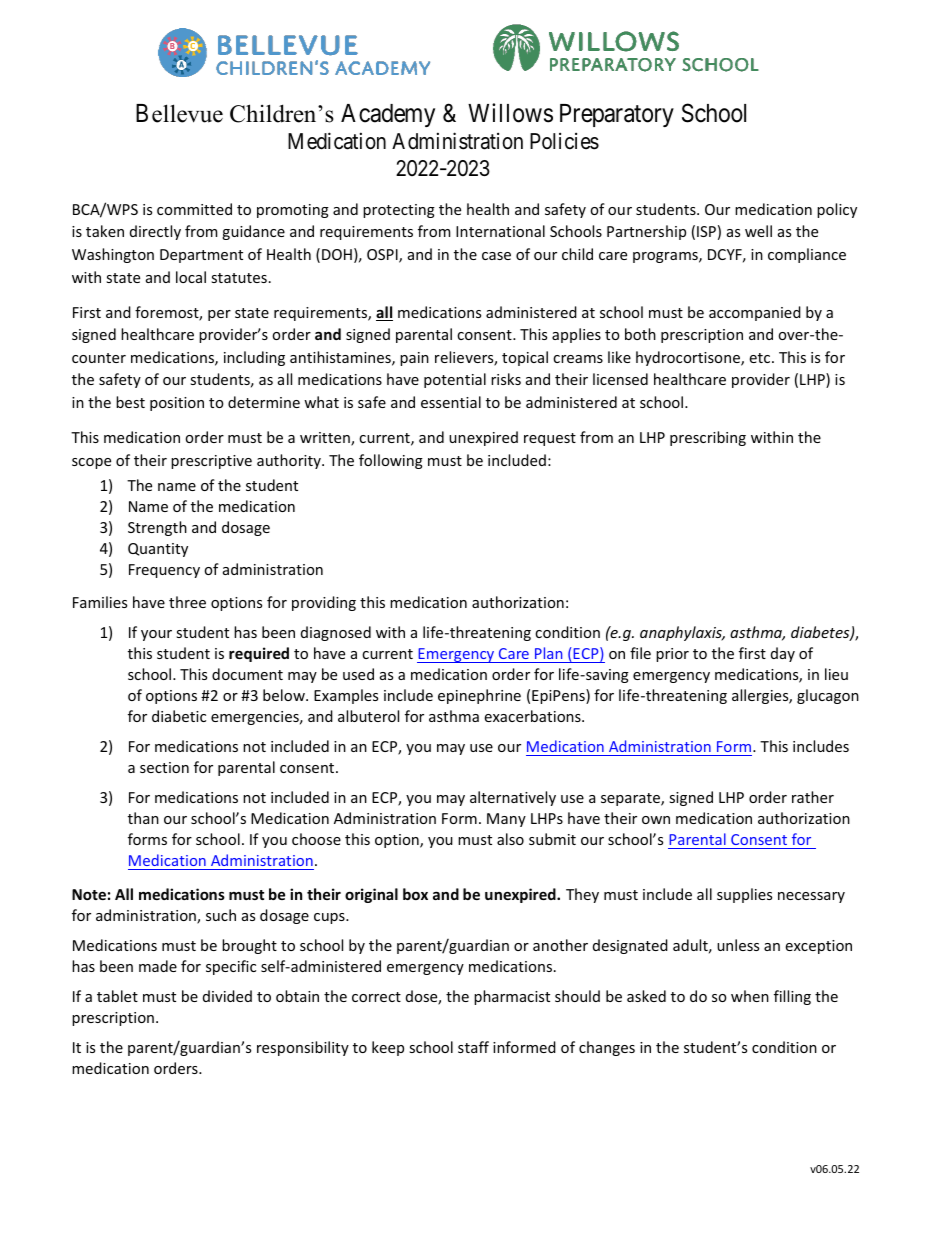  Describe the element at coordinates (451, 402) in the page. I see `essential` at that location.
